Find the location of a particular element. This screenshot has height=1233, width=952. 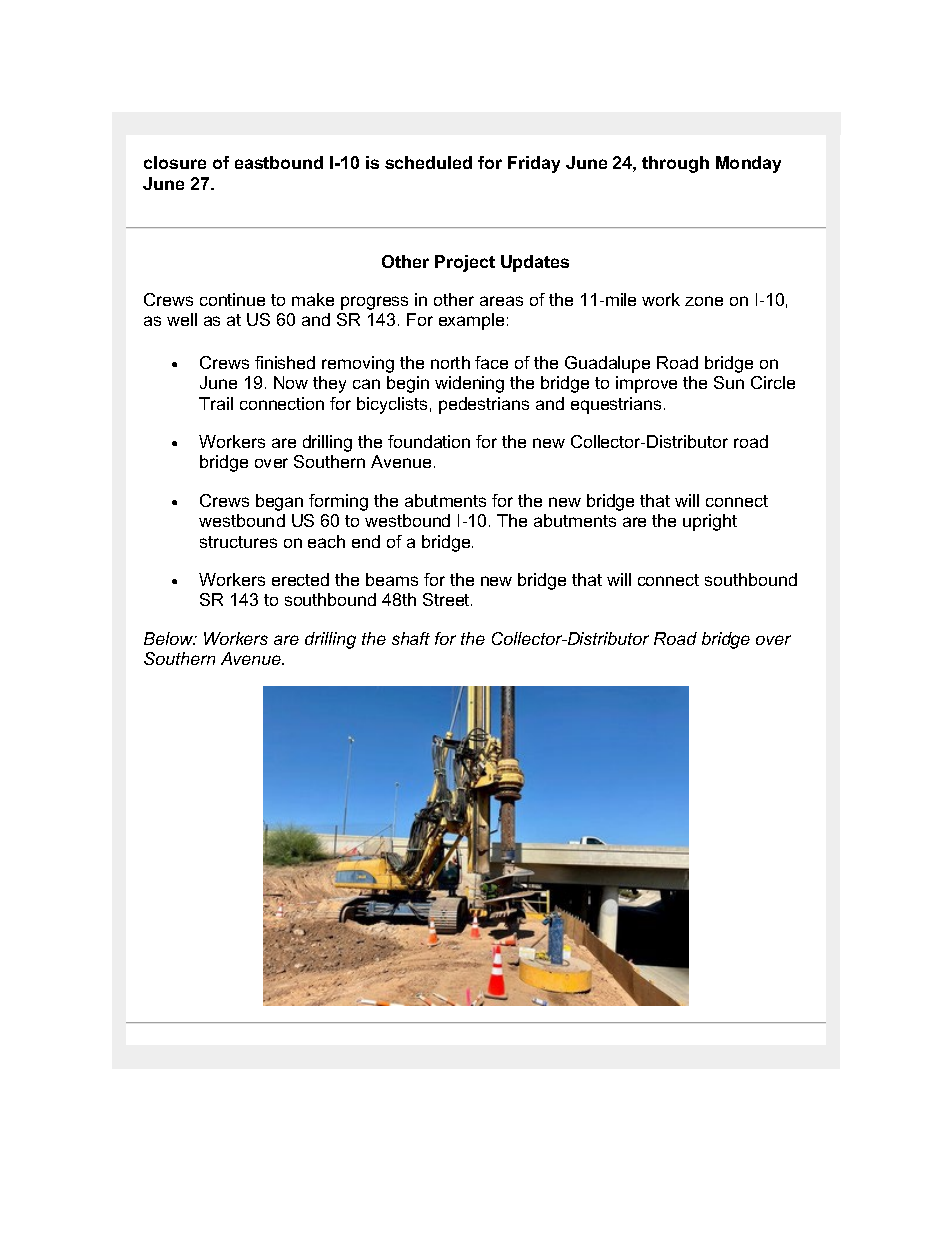

Below is located at coordinates (170, 638).
